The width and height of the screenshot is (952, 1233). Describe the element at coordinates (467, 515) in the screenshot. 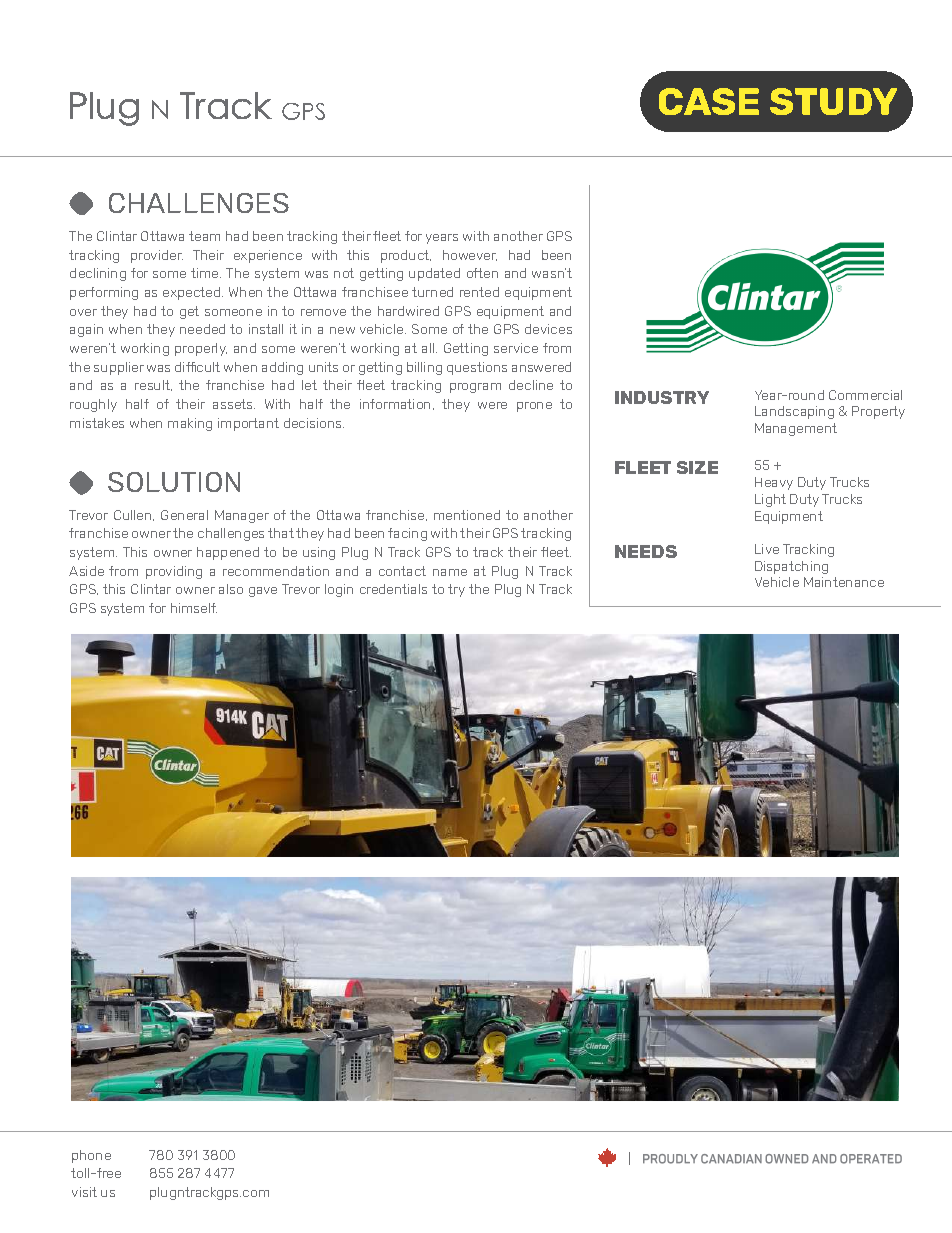

I see `mentioned` at that location.
